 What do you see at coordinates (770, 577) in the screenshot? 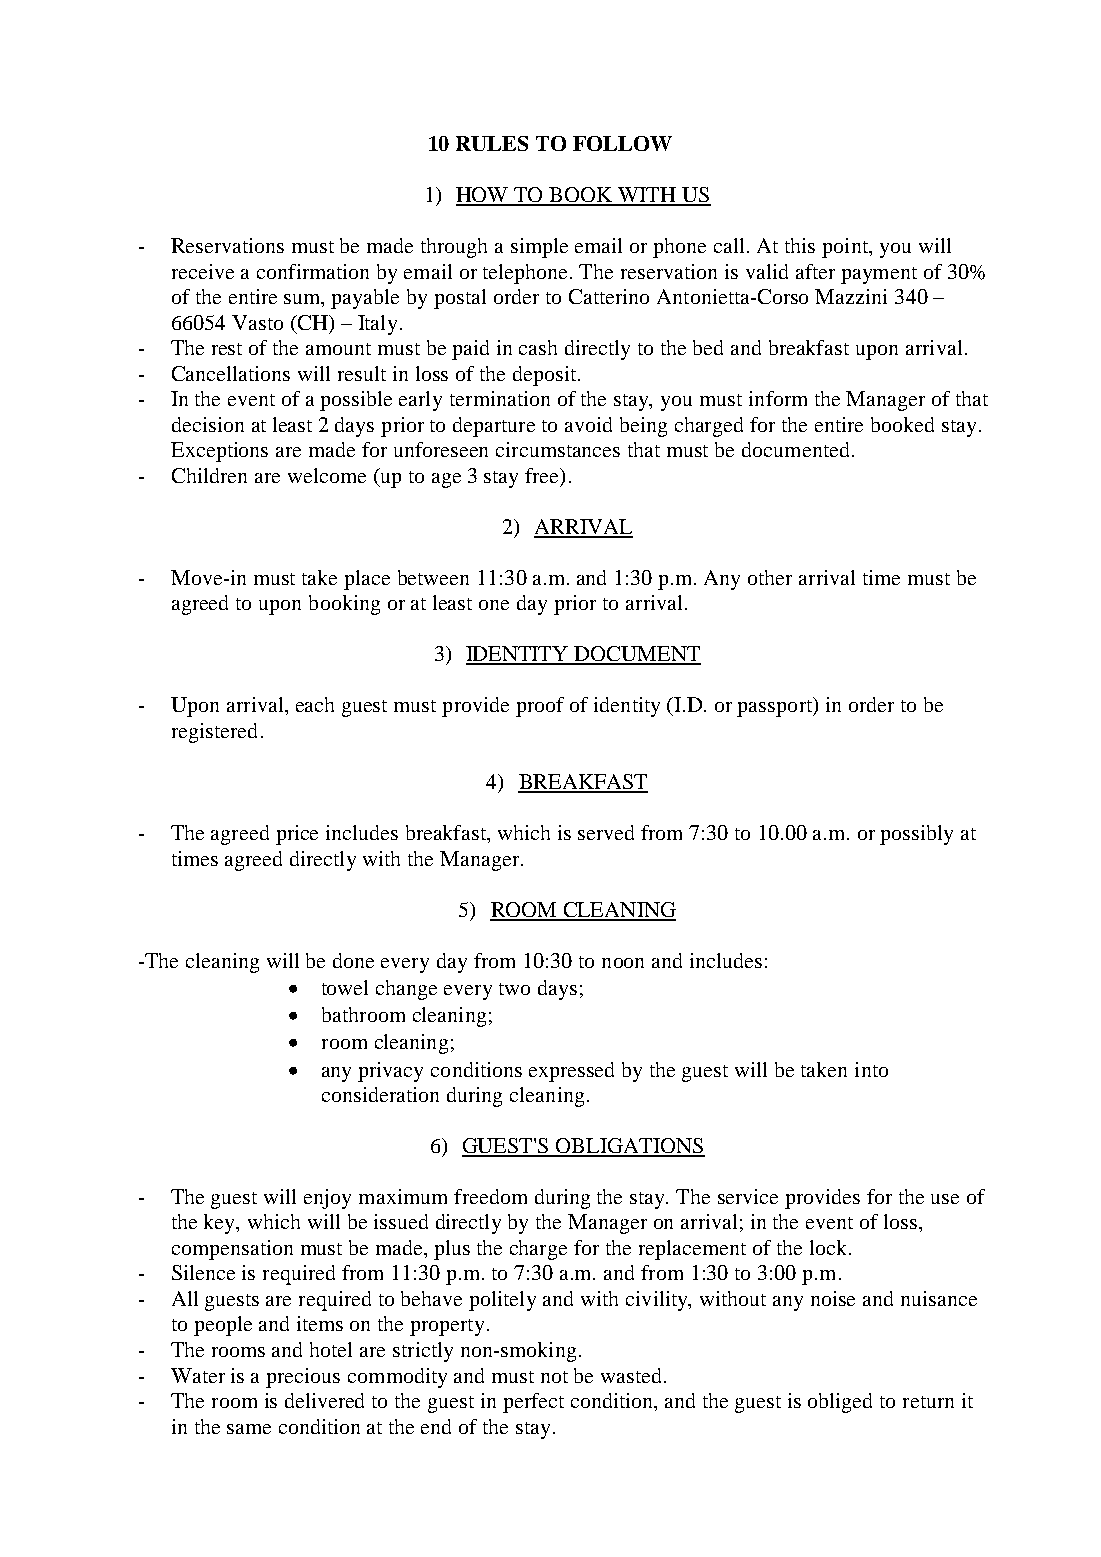
I see `other` at bounding box center [770, 577].
